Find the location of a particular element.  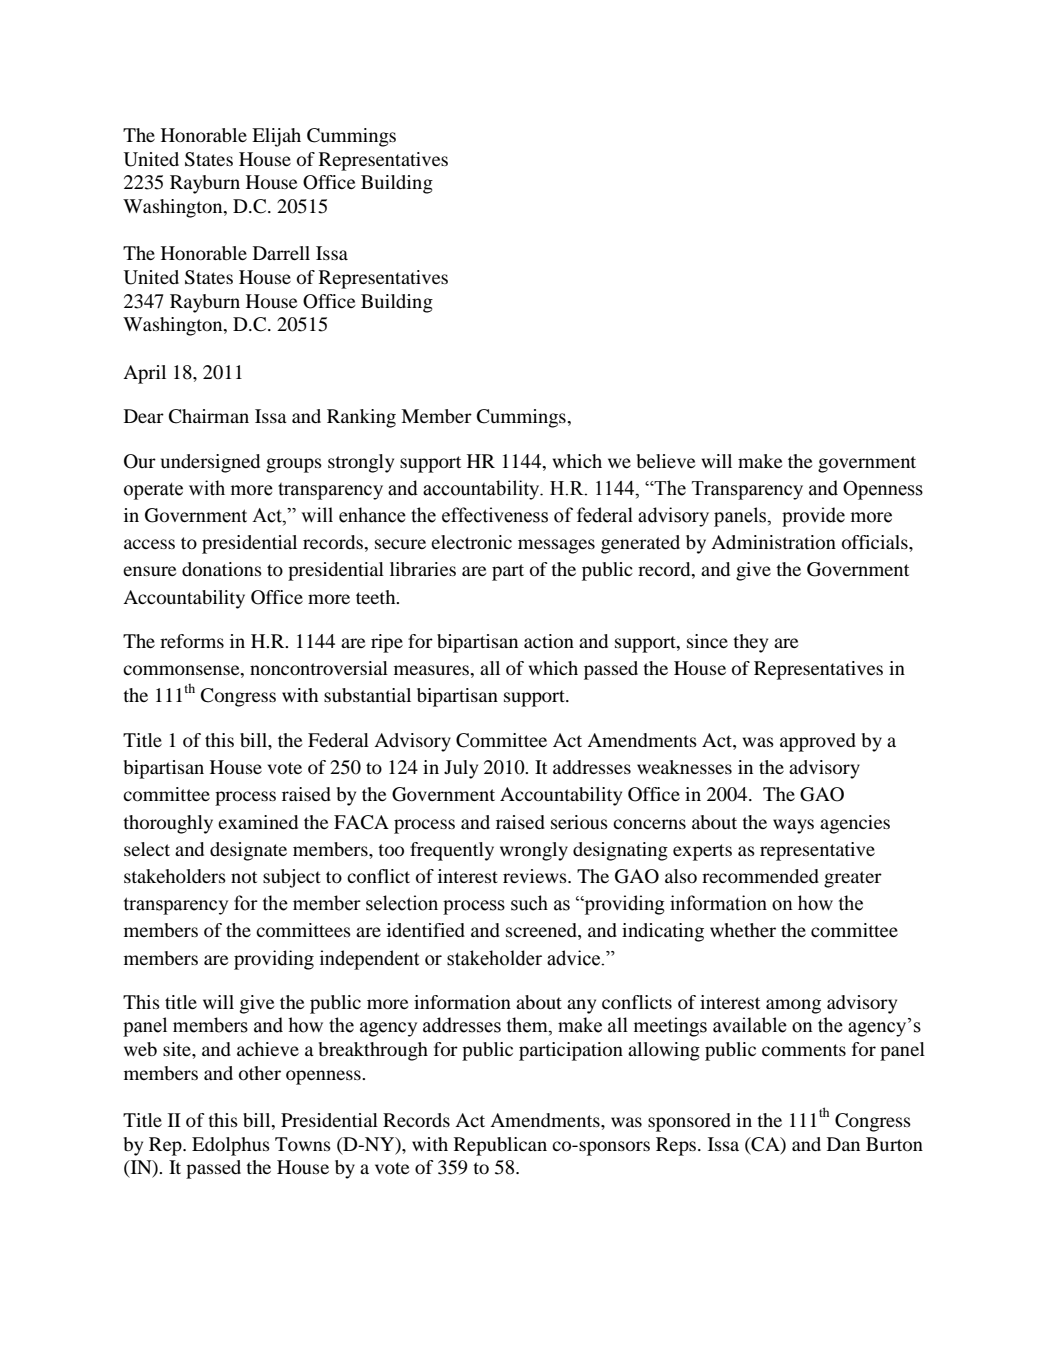

Darrell is located at coordinates (281, 253).
